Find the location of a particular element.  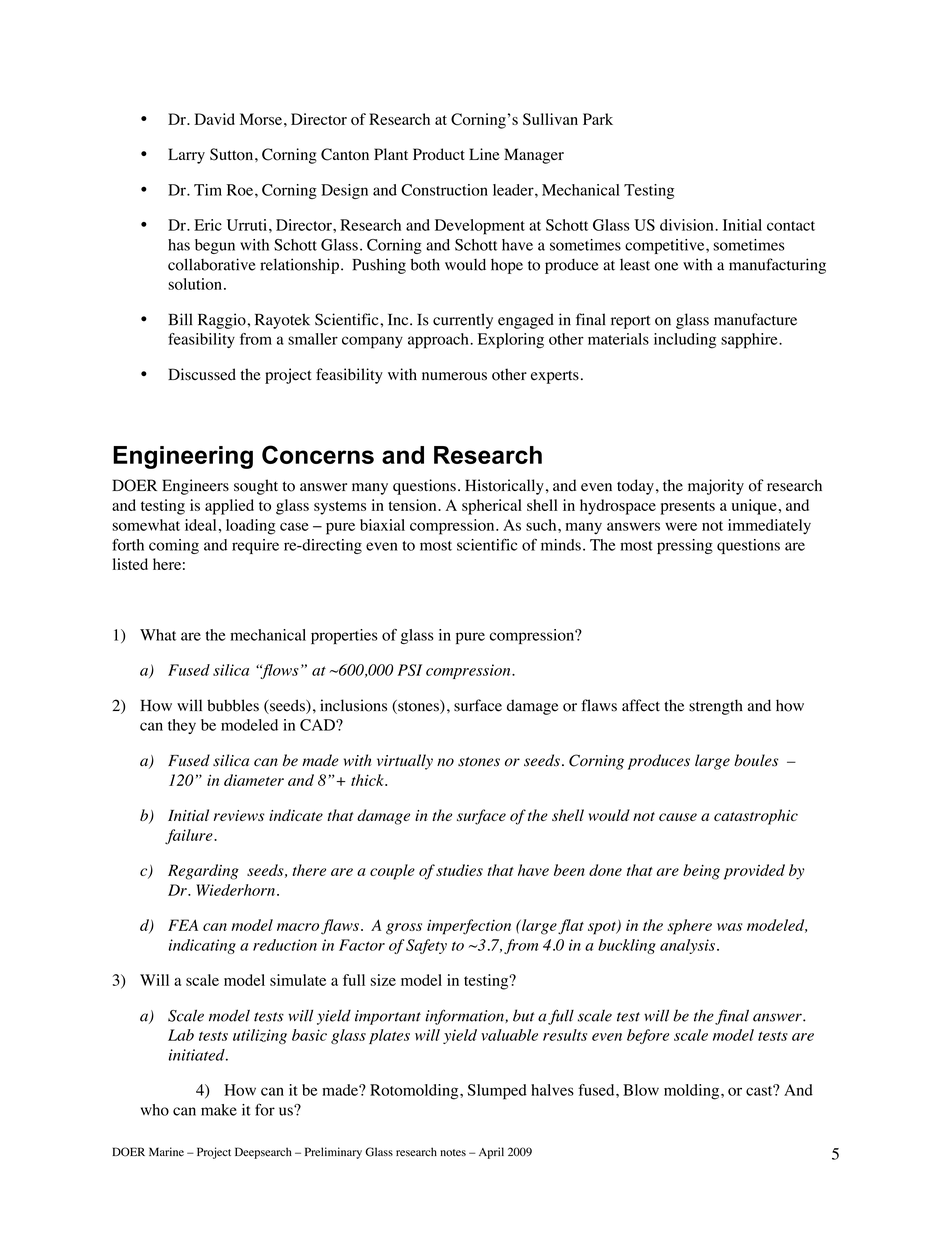

notes is located at coordinates (453, 1153).
